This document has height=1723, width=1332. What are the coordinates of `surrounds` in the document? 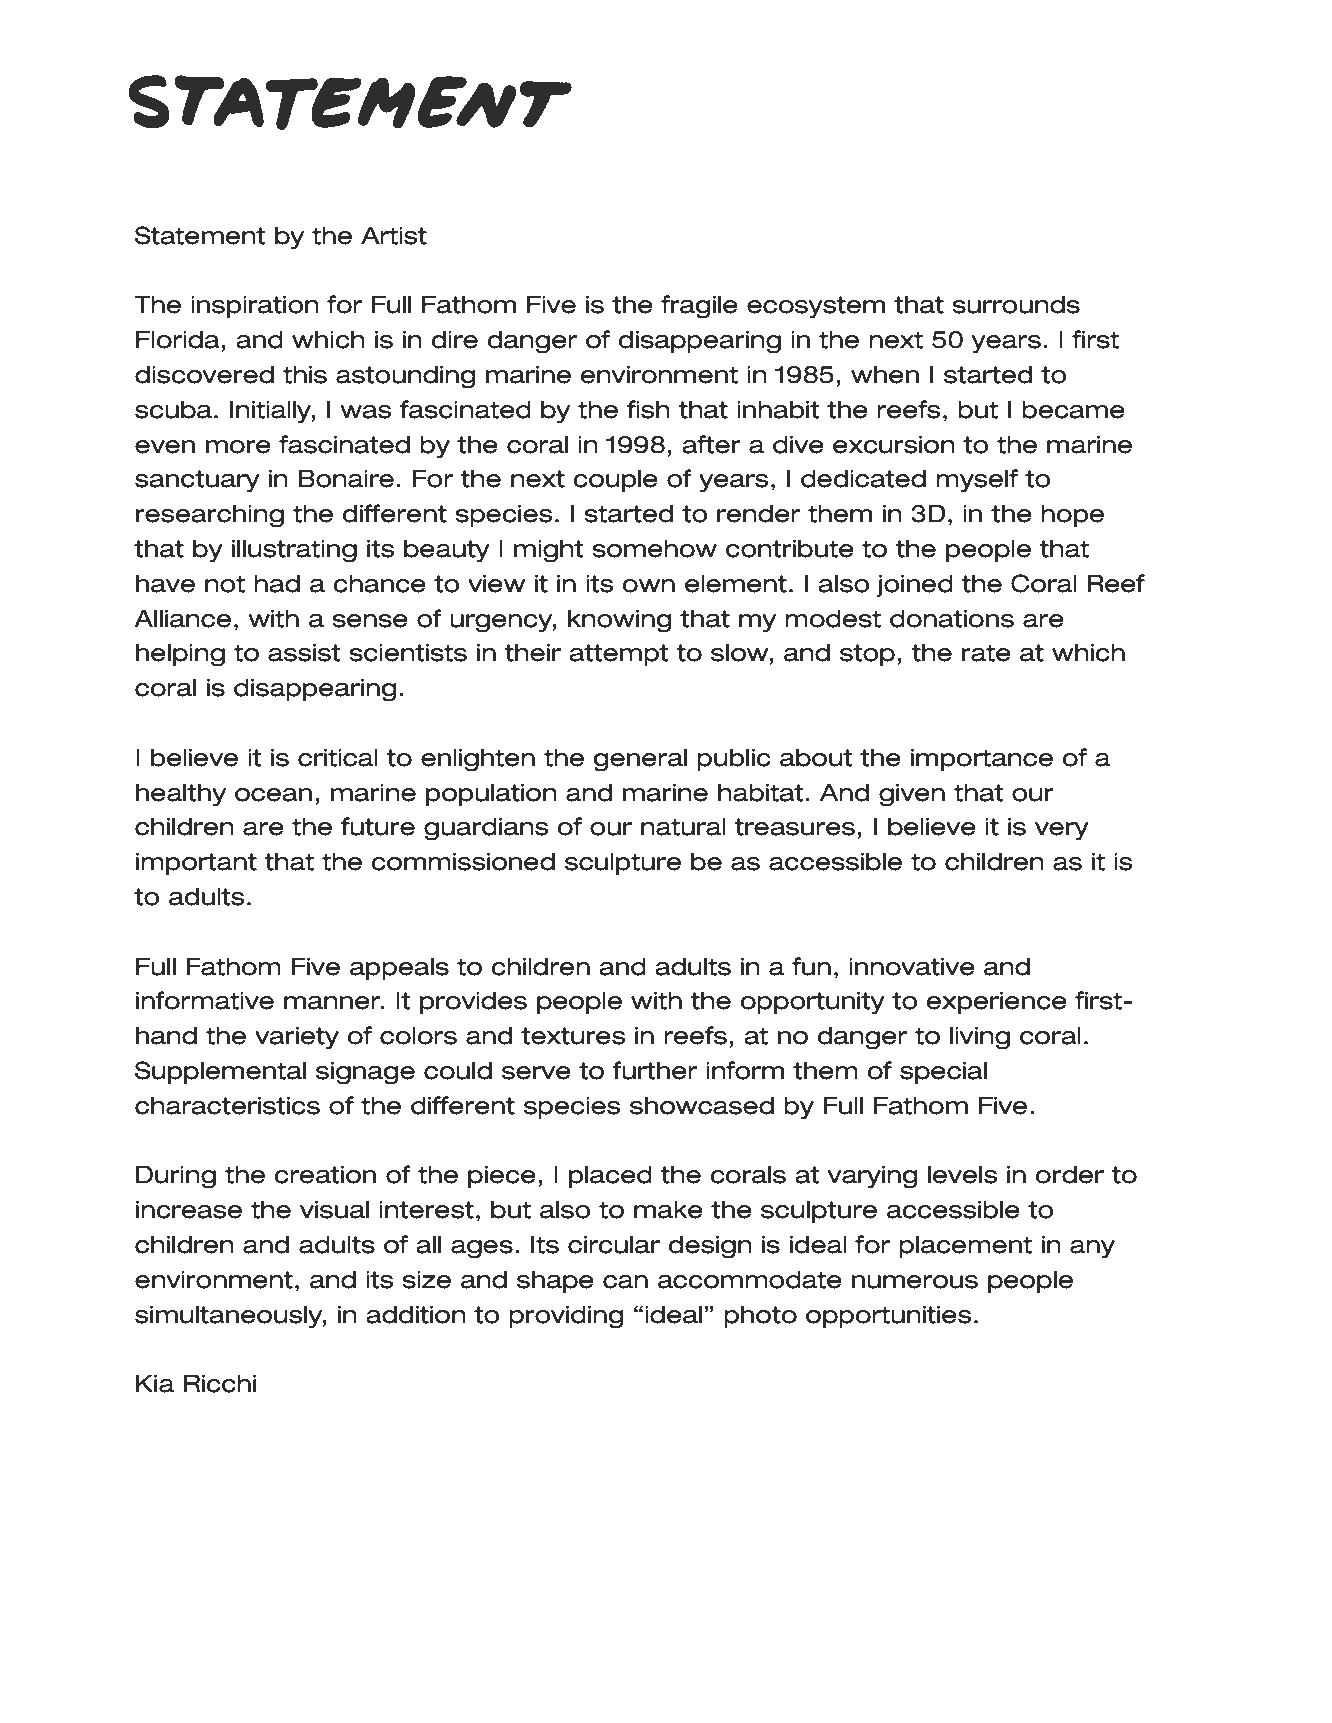 It's located at (1016, 304).
